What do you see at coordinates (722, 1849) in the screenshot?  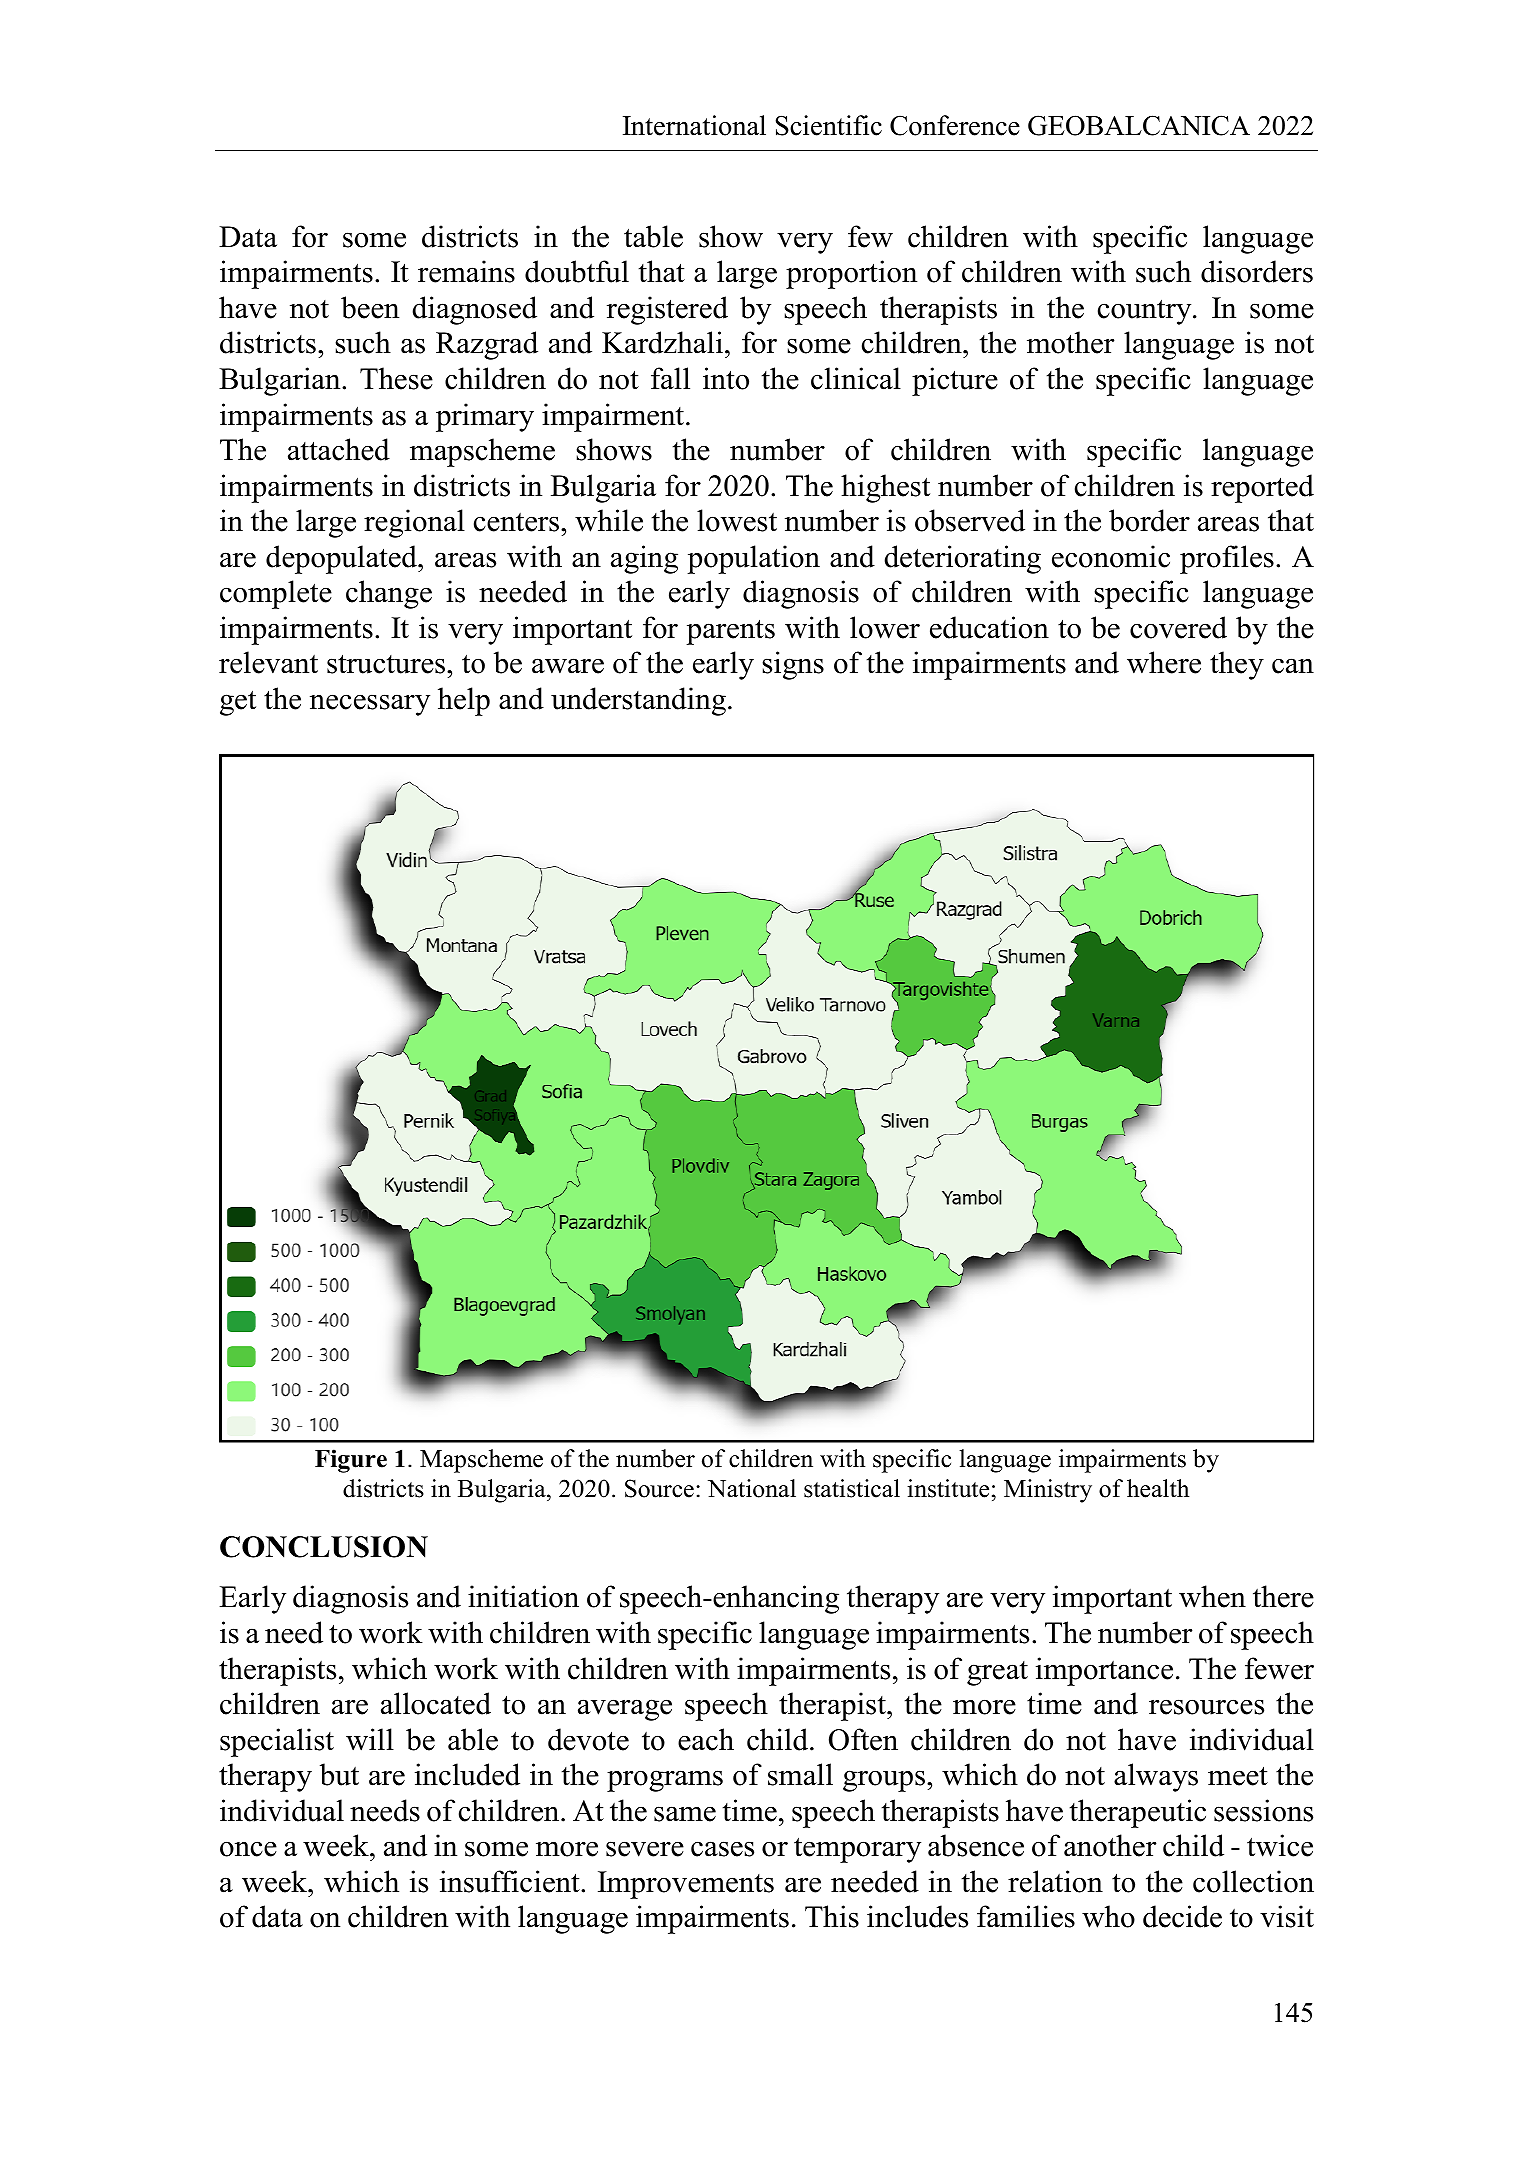 I see `cases` at bounding box center [722, 1849].
